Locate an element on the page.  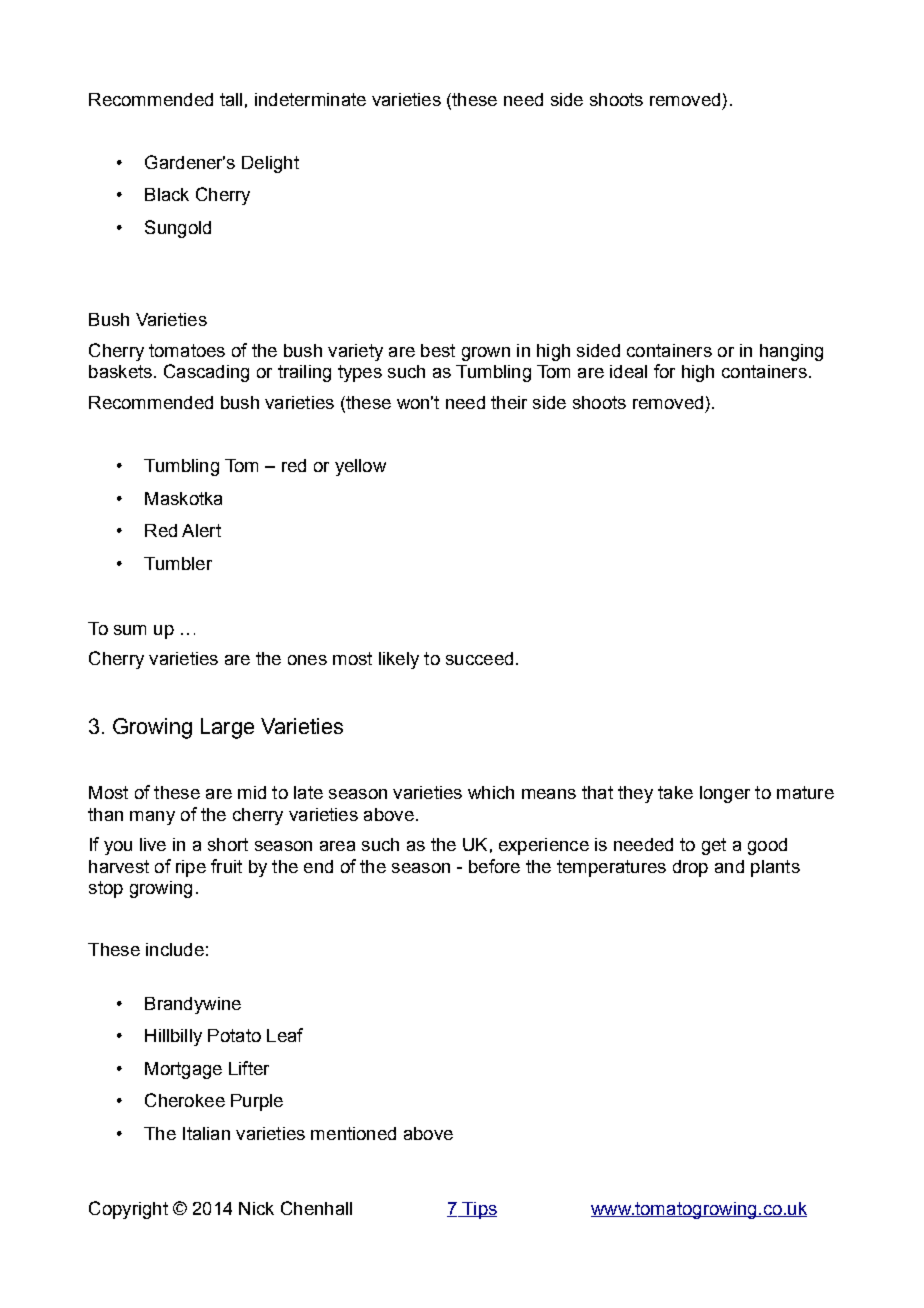
tall is located at coordinates (231, 99).
